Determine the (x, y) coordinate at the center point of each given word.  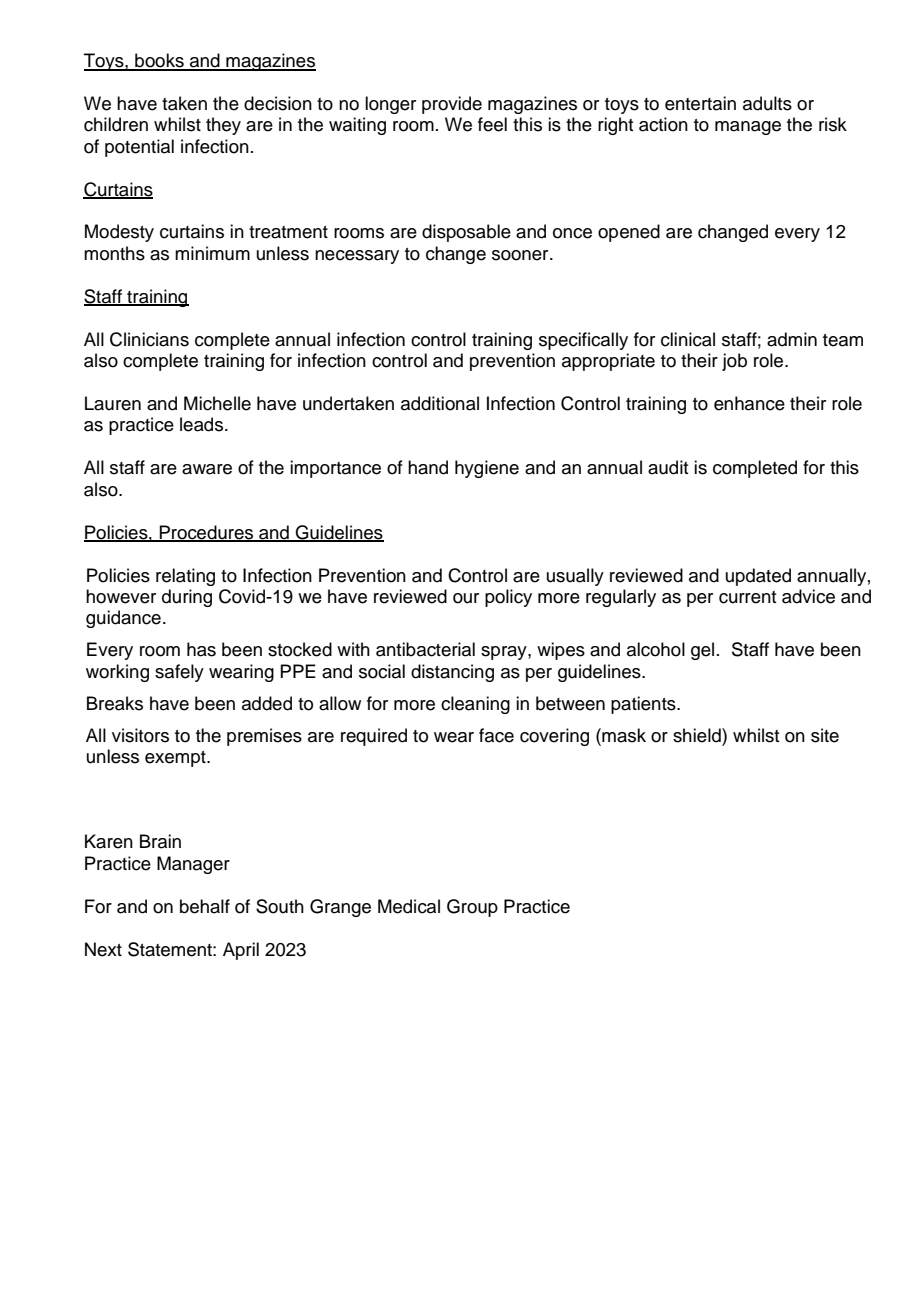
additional (440, 403)
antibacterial (425, 649)
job (734, 362)
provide (452, 105)
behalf (205, 906)
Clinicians (149, 339)
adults (767, 103)
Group (472, 908)
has (201, 649)
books (159, 61)
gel (702, 651)
